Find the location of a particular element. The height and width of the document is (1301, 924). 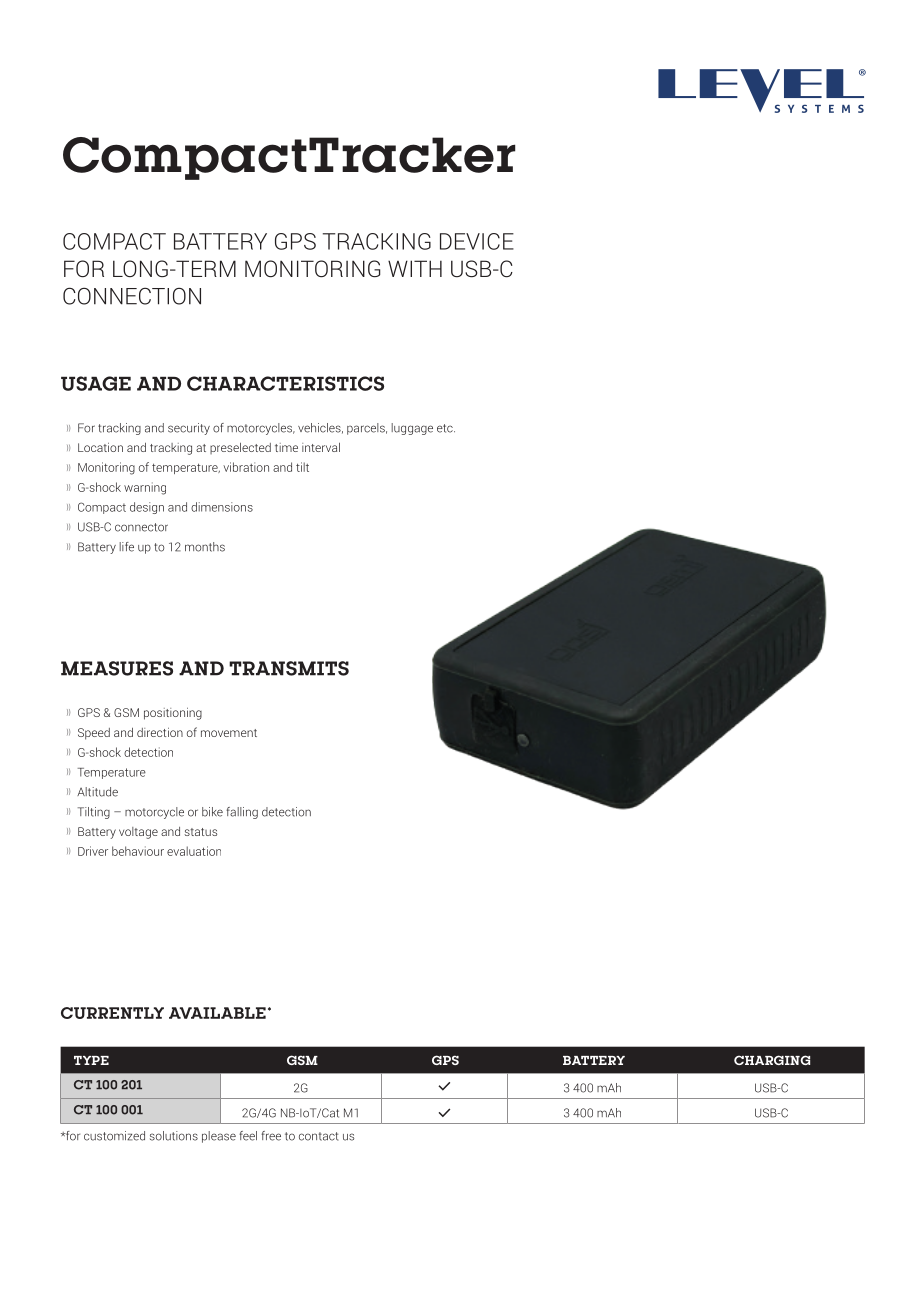

warning is located at coordinates (145, 488).
